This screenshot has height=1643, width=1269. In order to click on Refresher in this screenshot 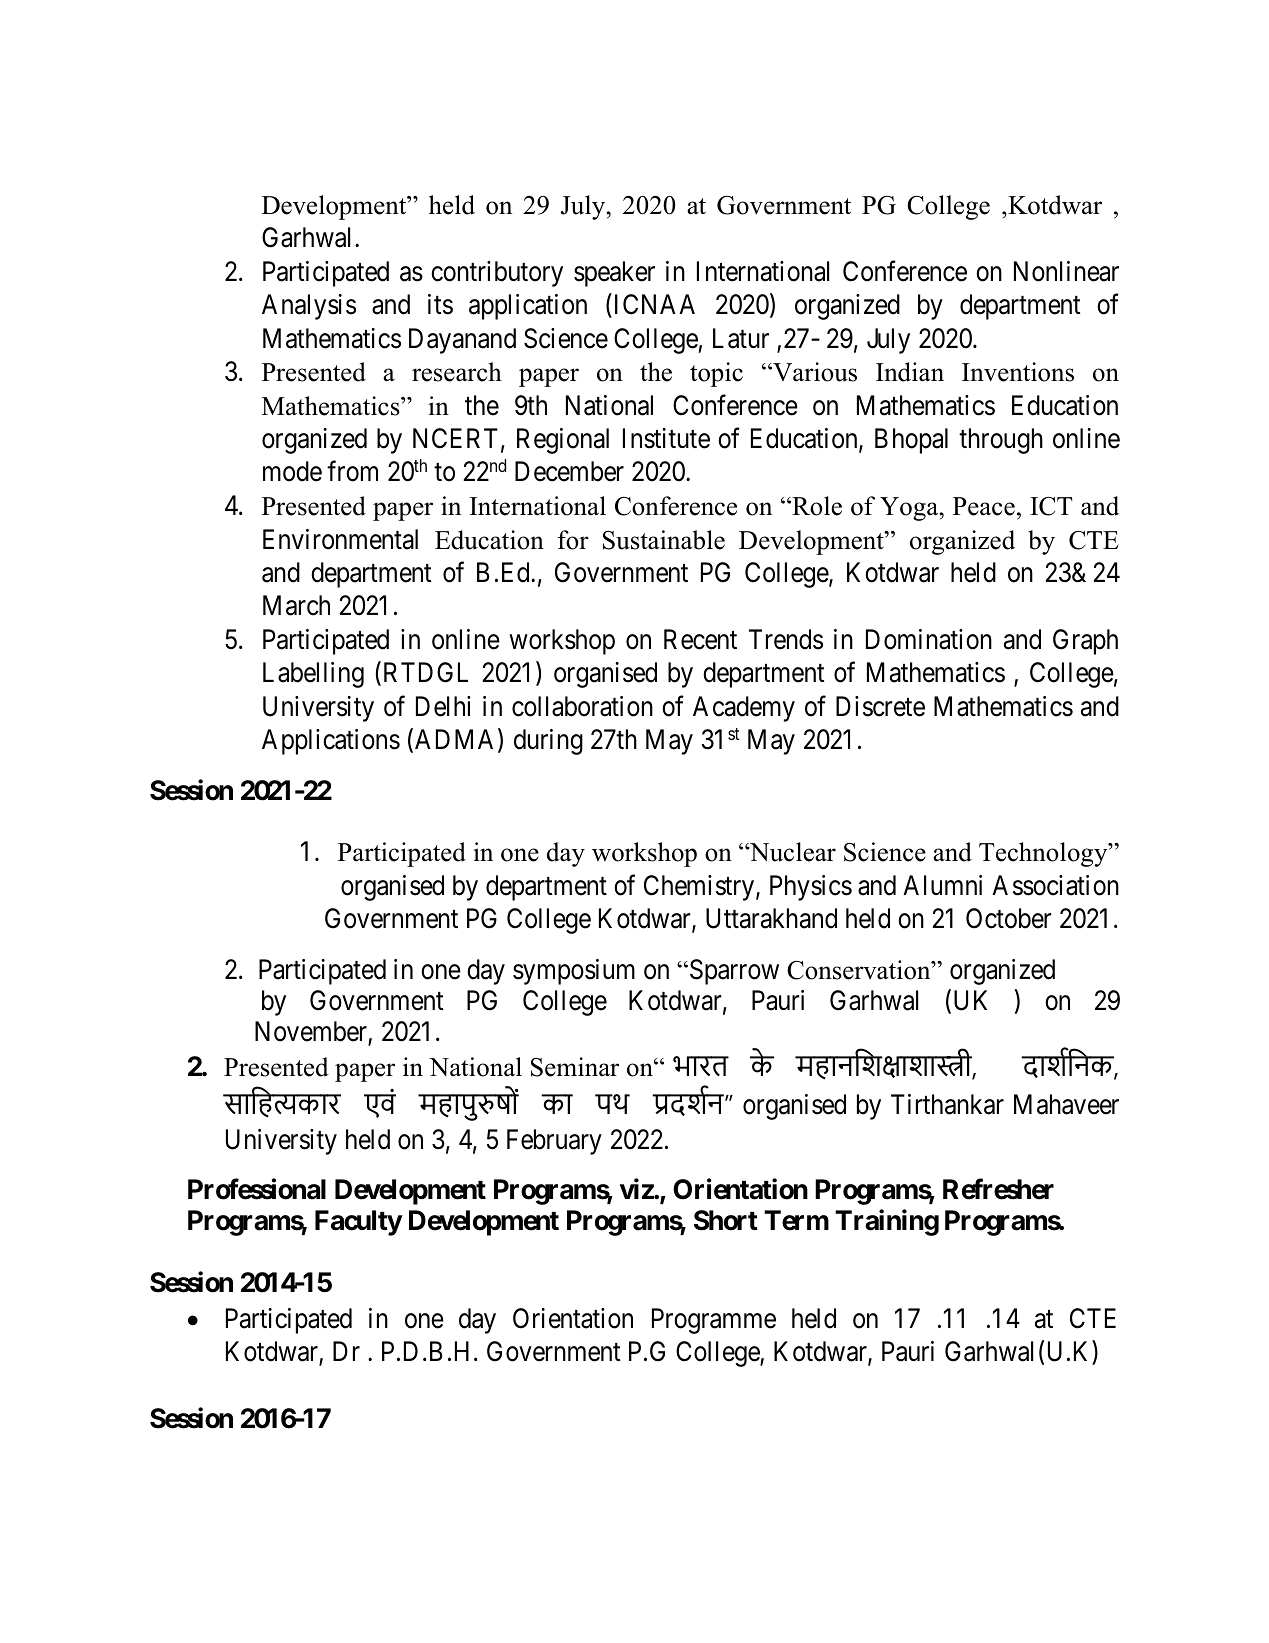, I will do `click(998, 1189)`.
